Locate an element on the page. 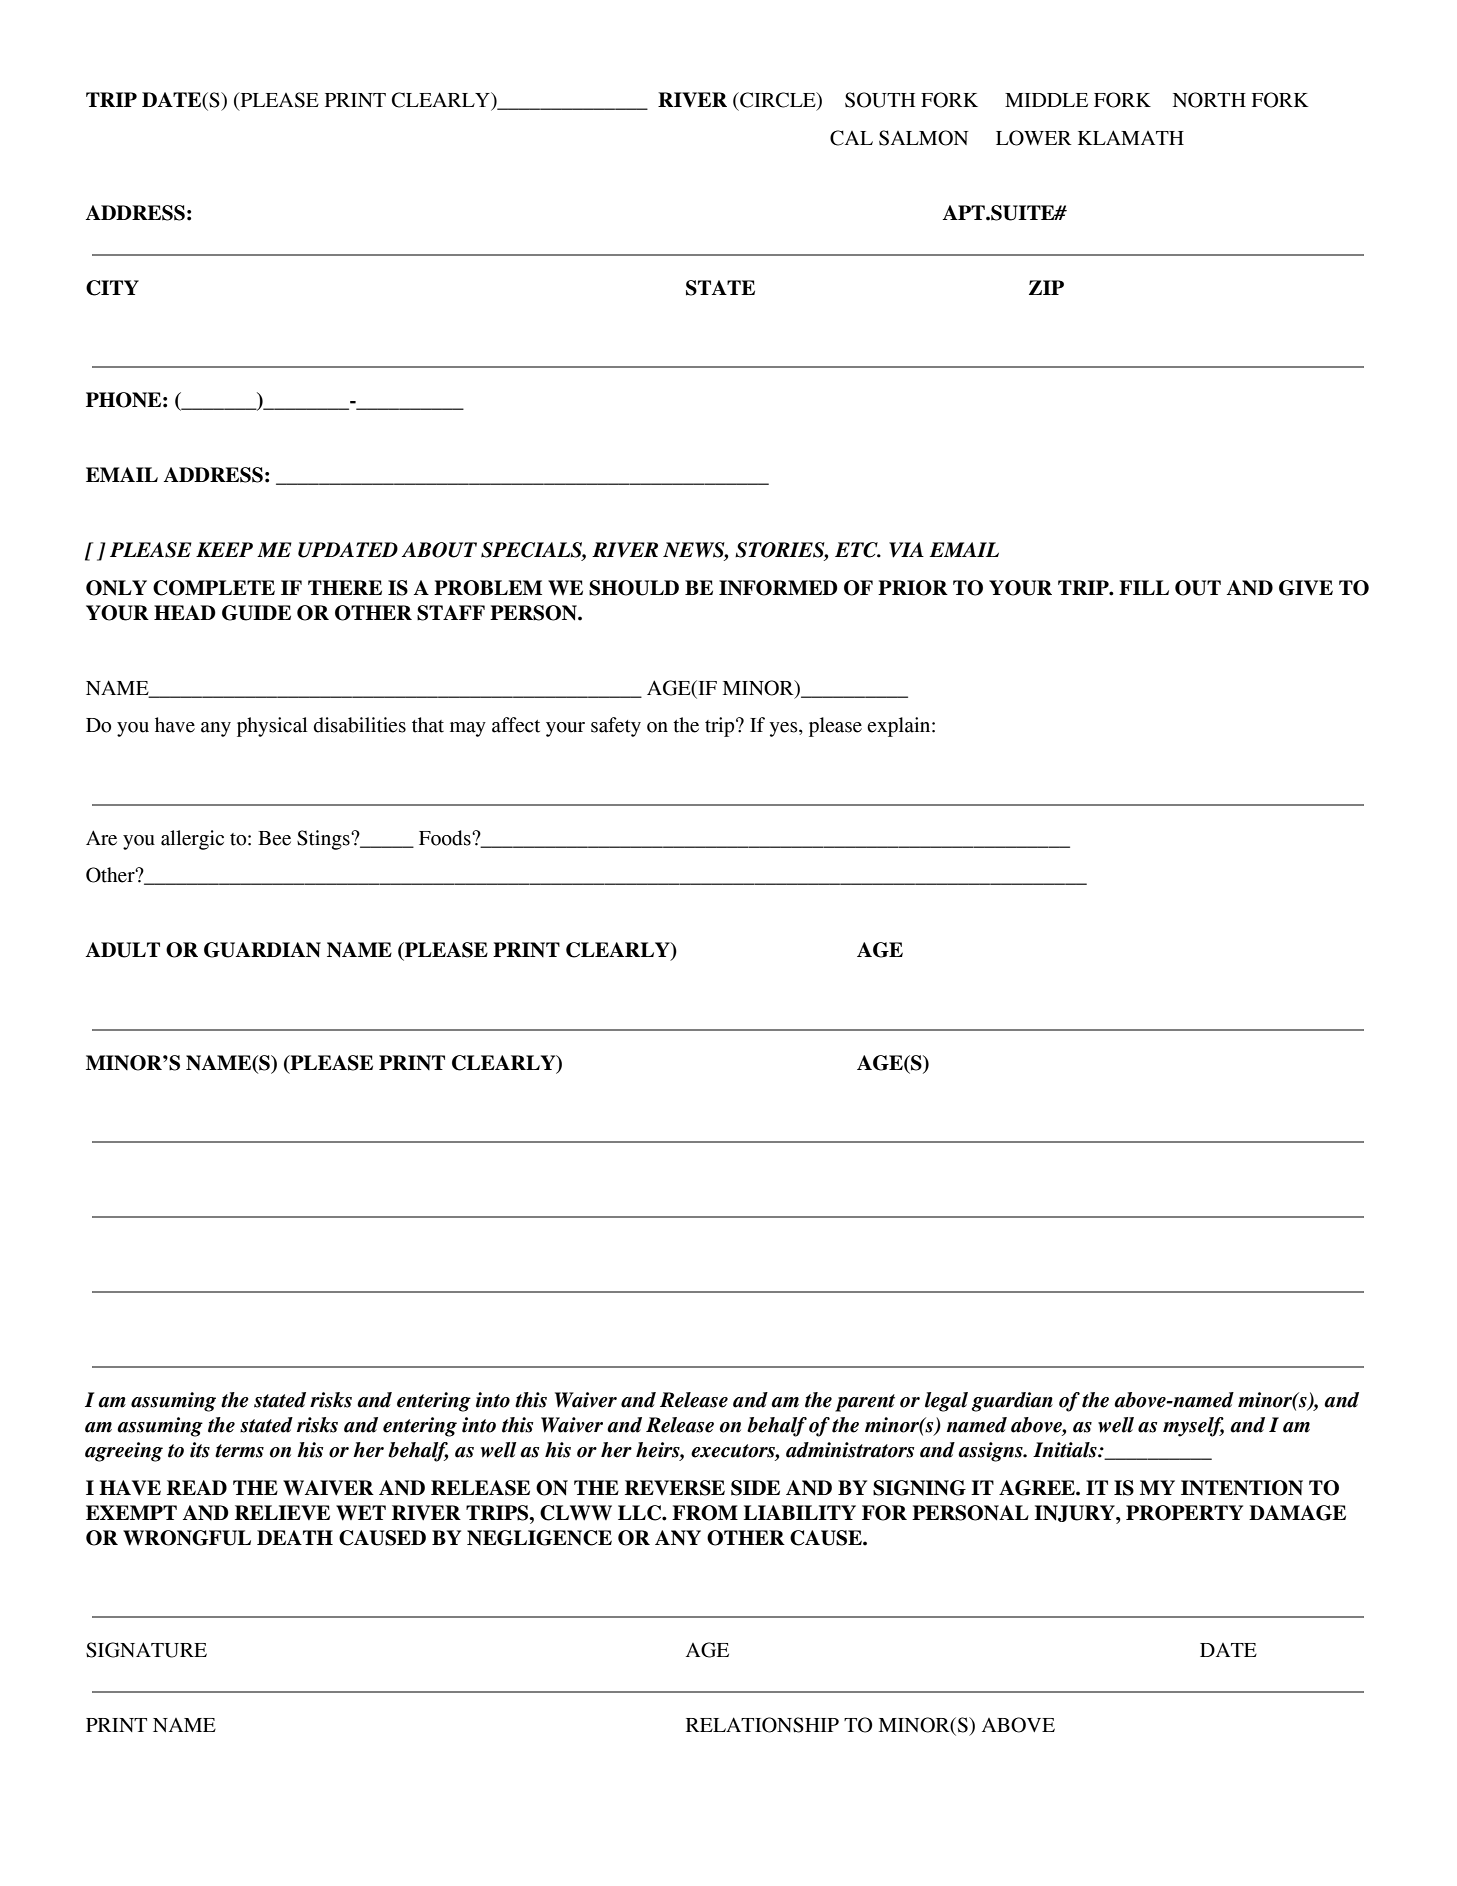 The height and width of the page is (1886, 1457). SIGNATURE is located at coordinates (146, 1650).
